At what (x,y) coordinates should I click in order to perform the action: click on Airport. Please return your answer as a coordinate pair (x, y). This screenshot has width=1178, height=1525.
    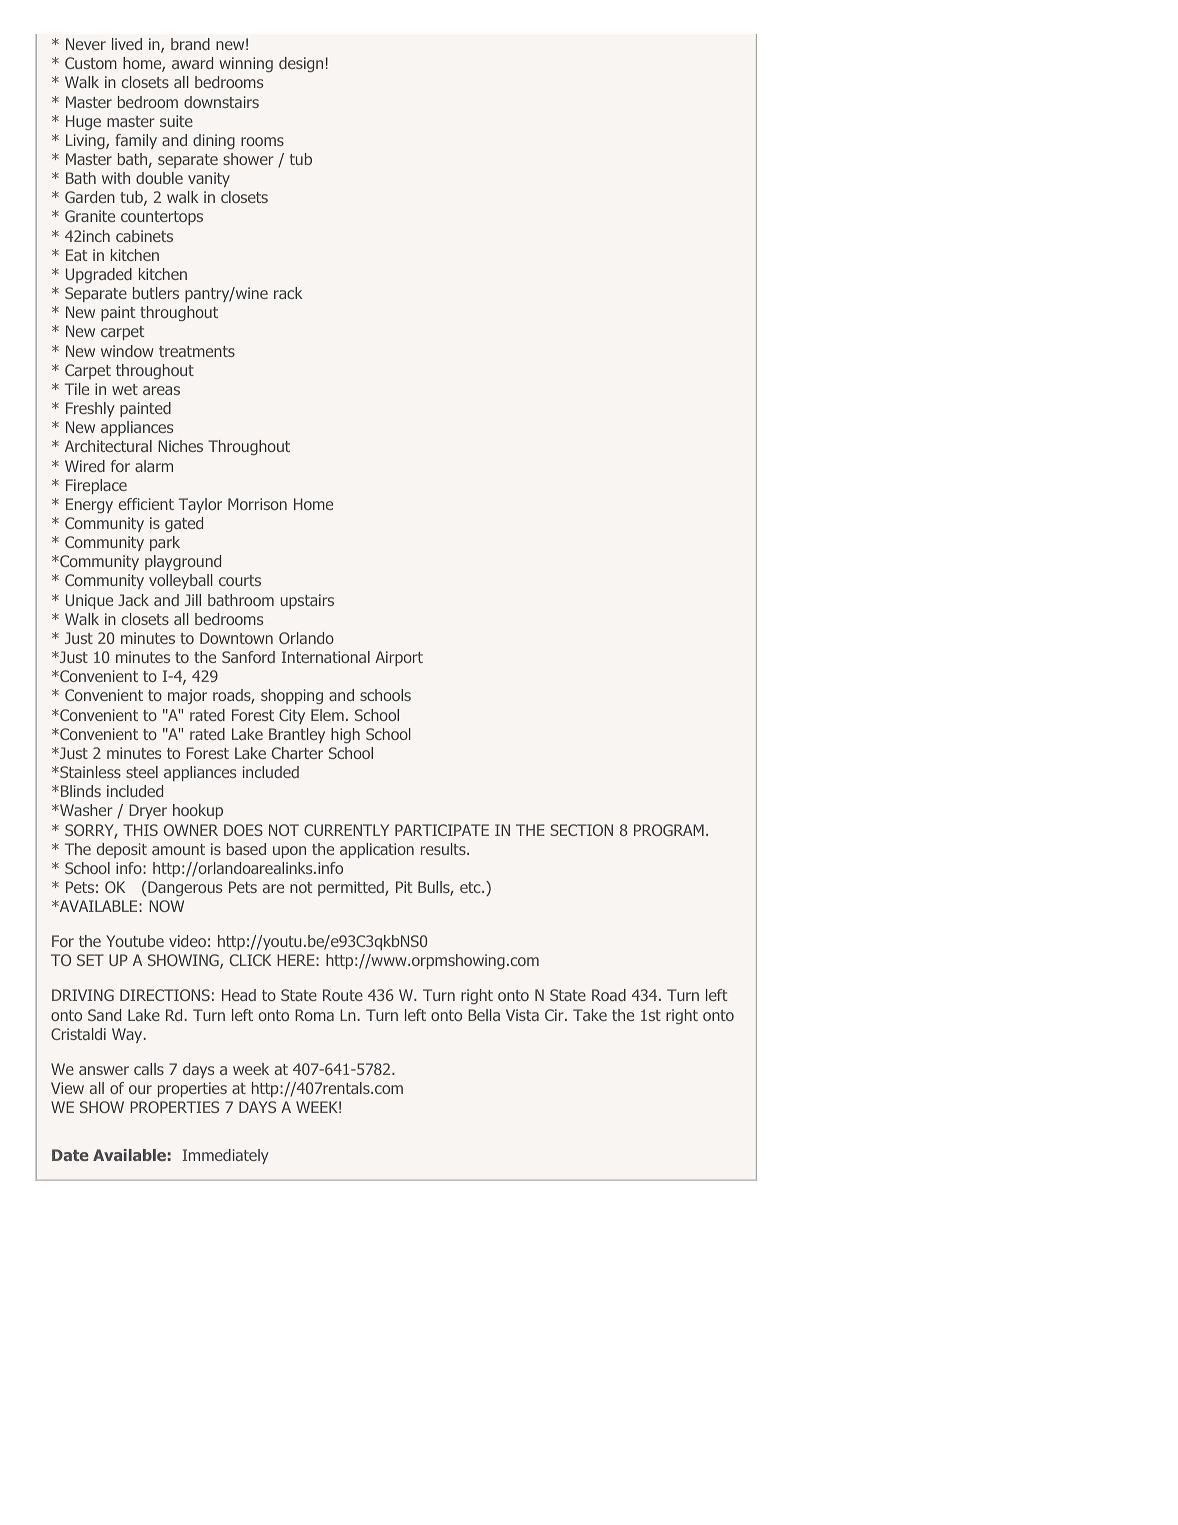
    Looking at the image, I should click on (399, 658).
